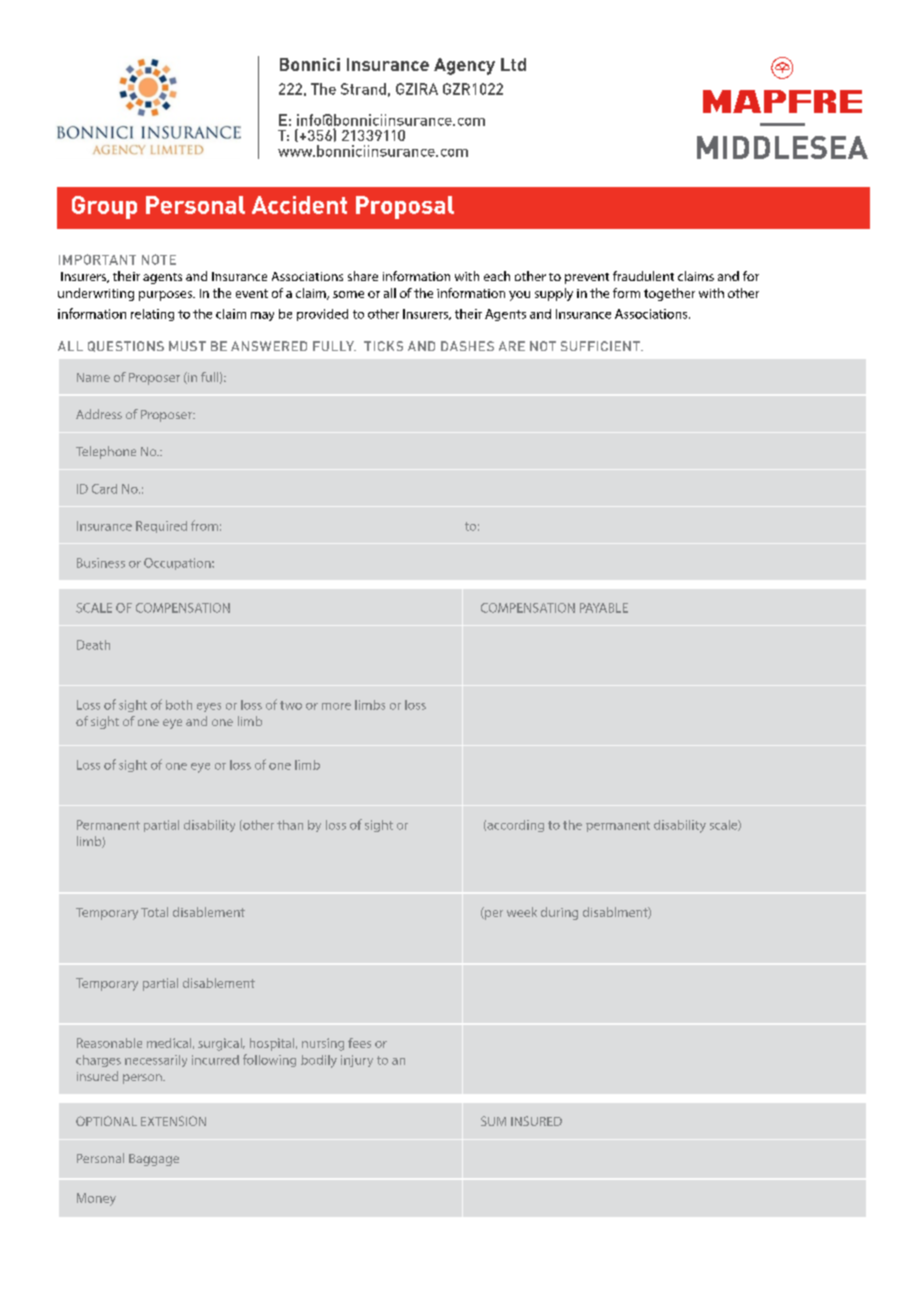 The width and height of the screenshot is (924, 1308). Describe the element at coordinates (493, 1121) in the screenshot. I see `SUM` at that location.
